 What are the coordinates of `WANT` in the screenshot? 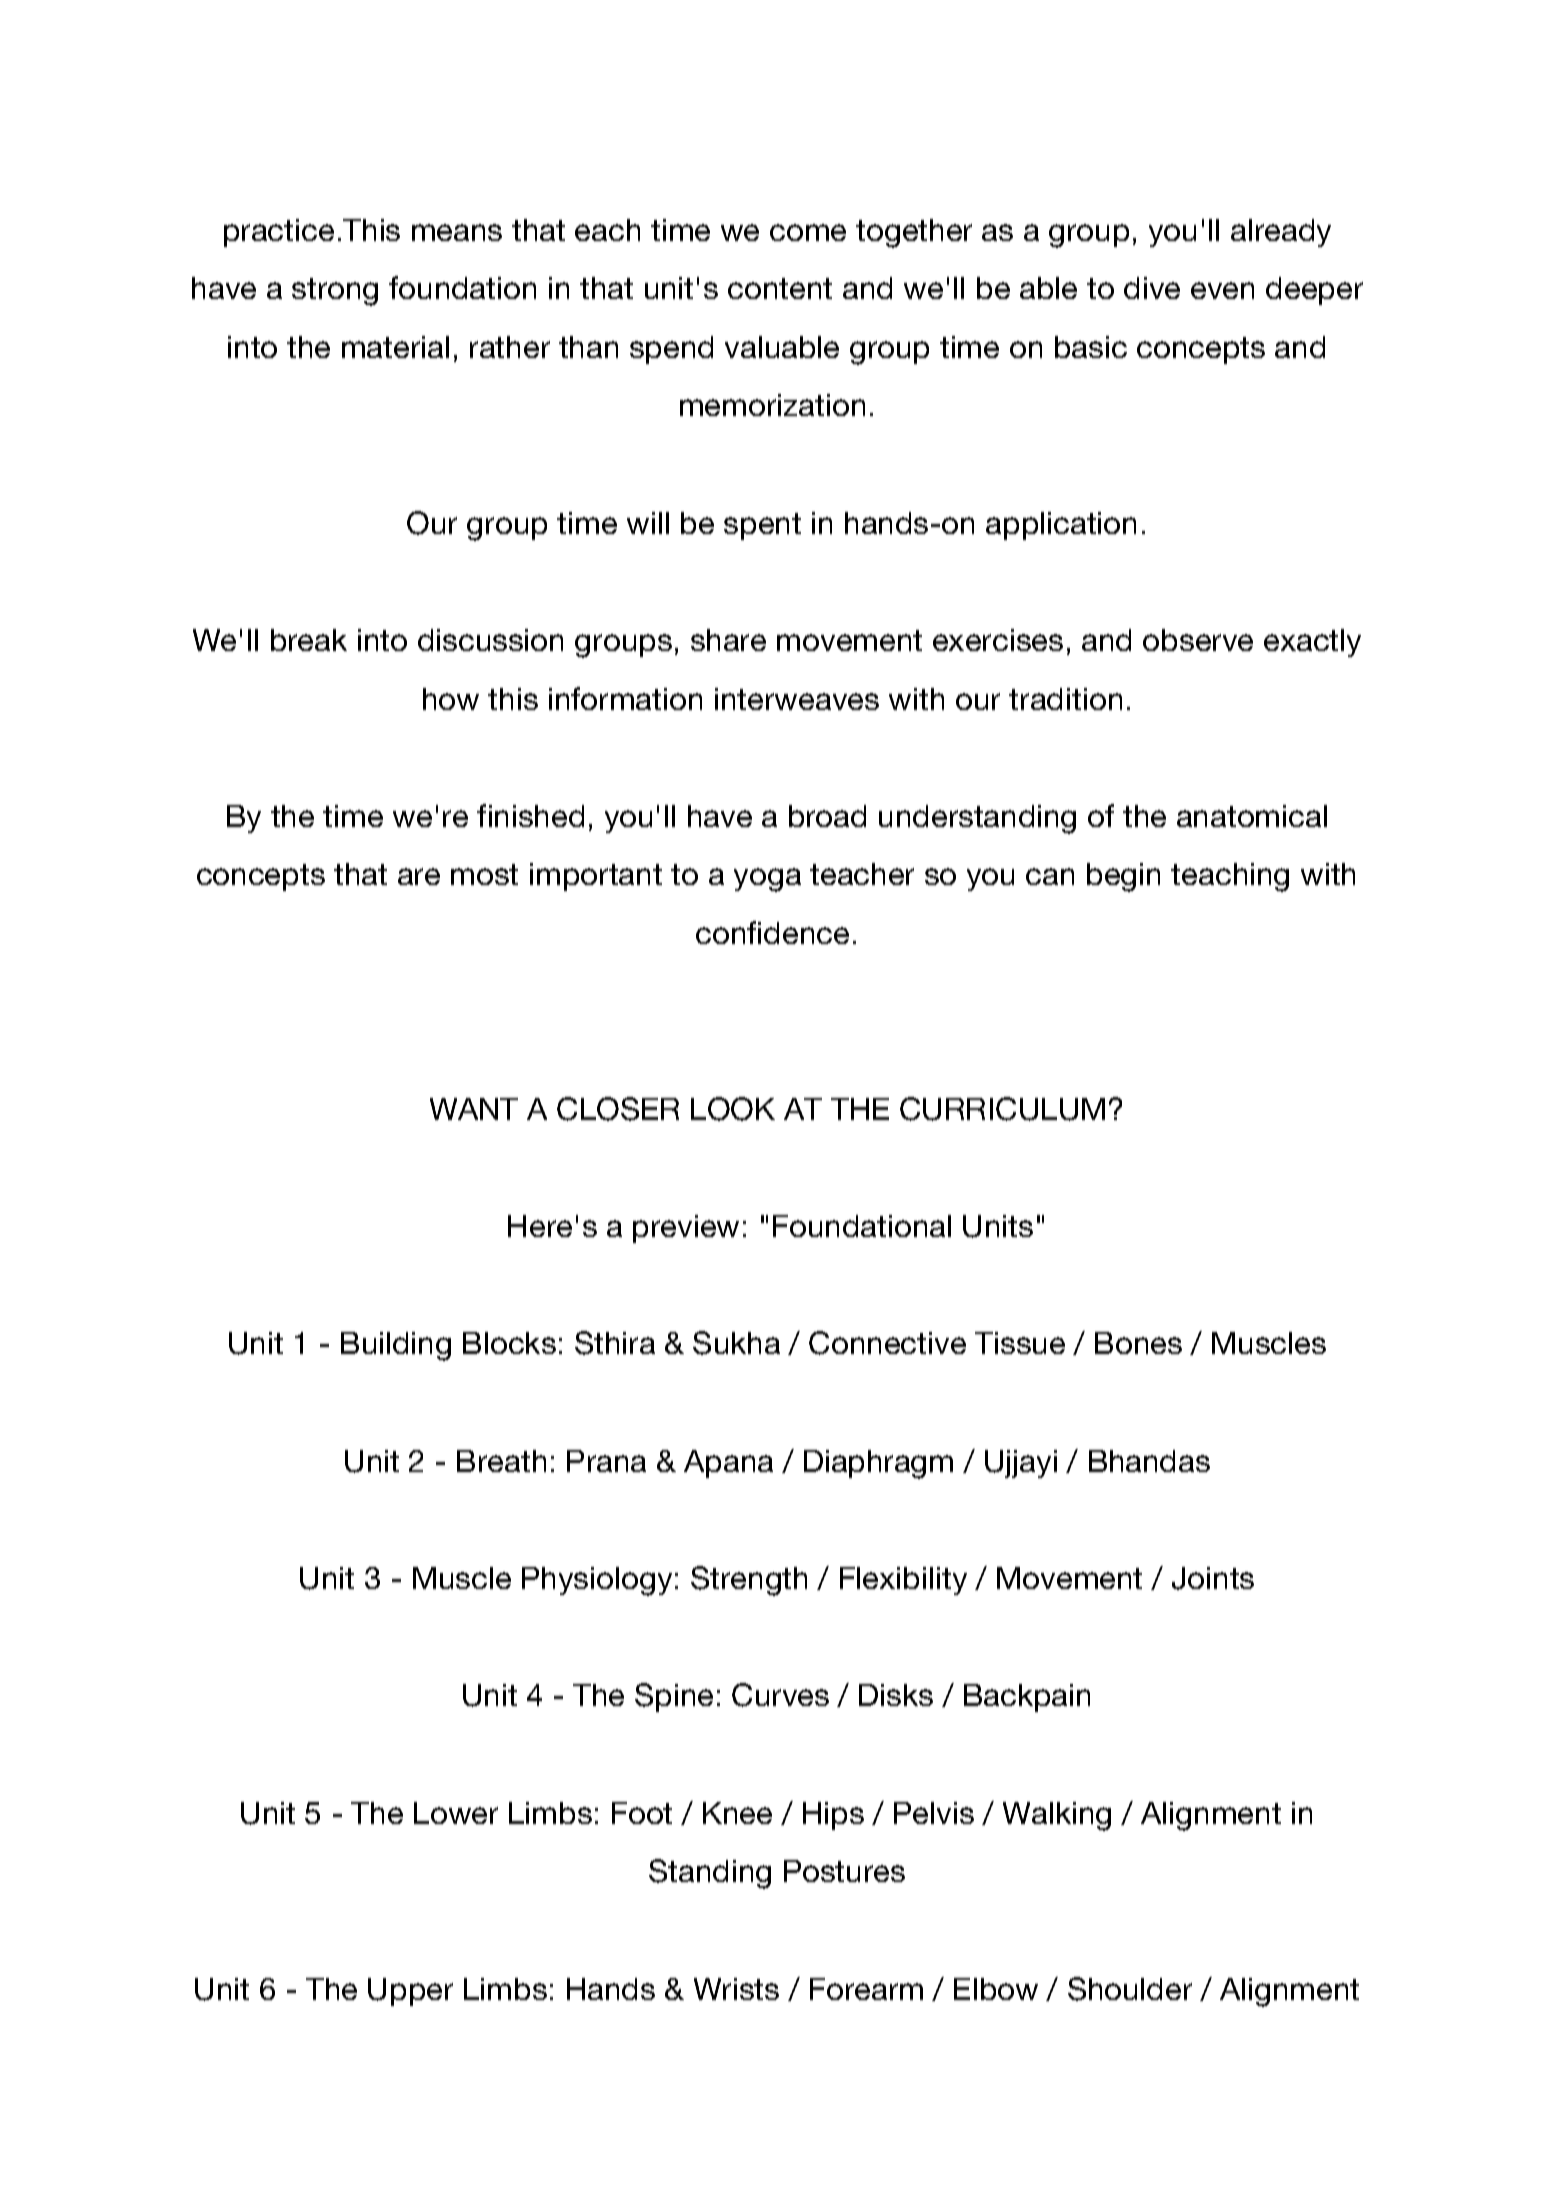 It's located at (474, 1109).
